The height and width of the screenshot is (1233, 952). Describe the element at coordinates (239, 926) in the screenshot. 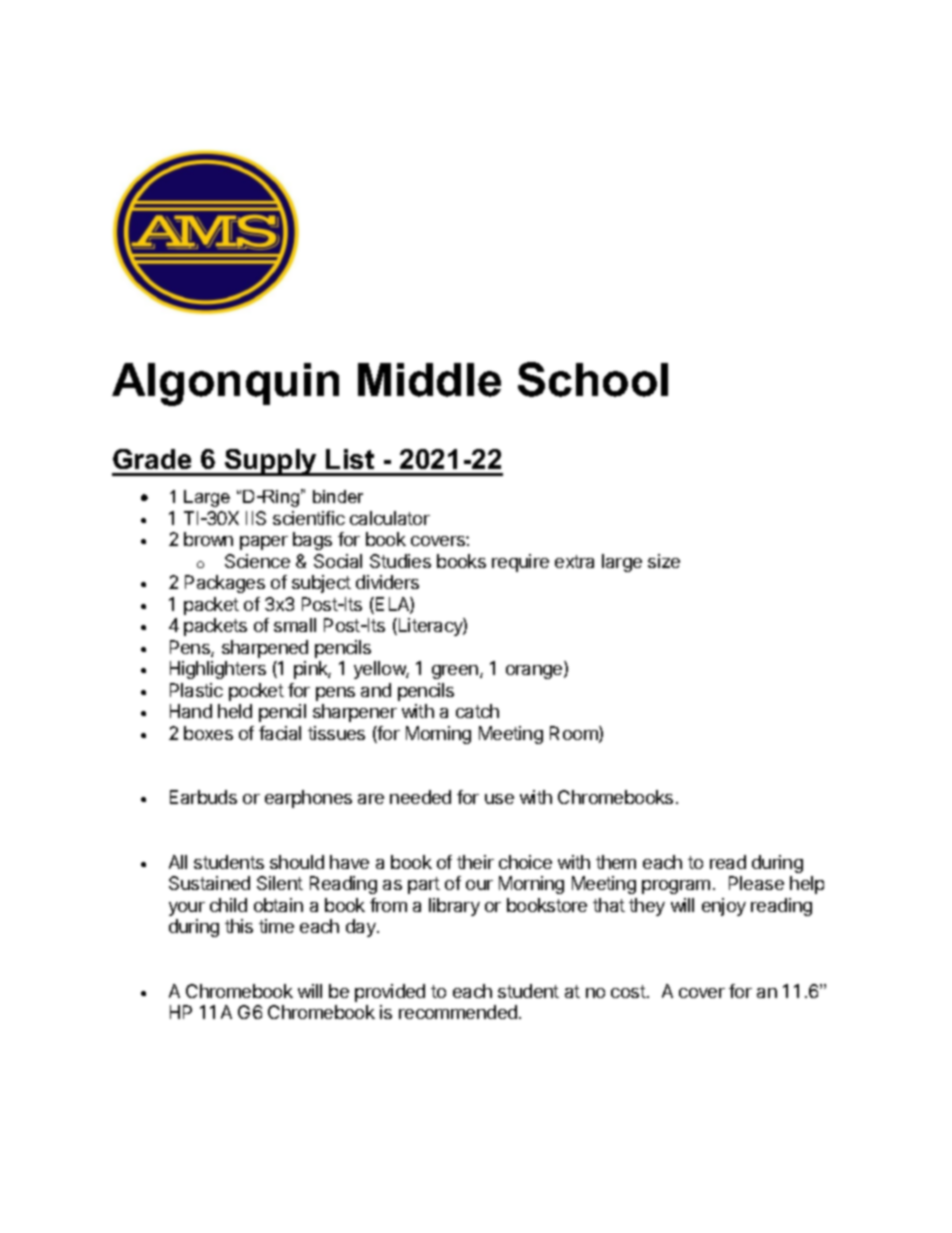

I see `this` at that location.
